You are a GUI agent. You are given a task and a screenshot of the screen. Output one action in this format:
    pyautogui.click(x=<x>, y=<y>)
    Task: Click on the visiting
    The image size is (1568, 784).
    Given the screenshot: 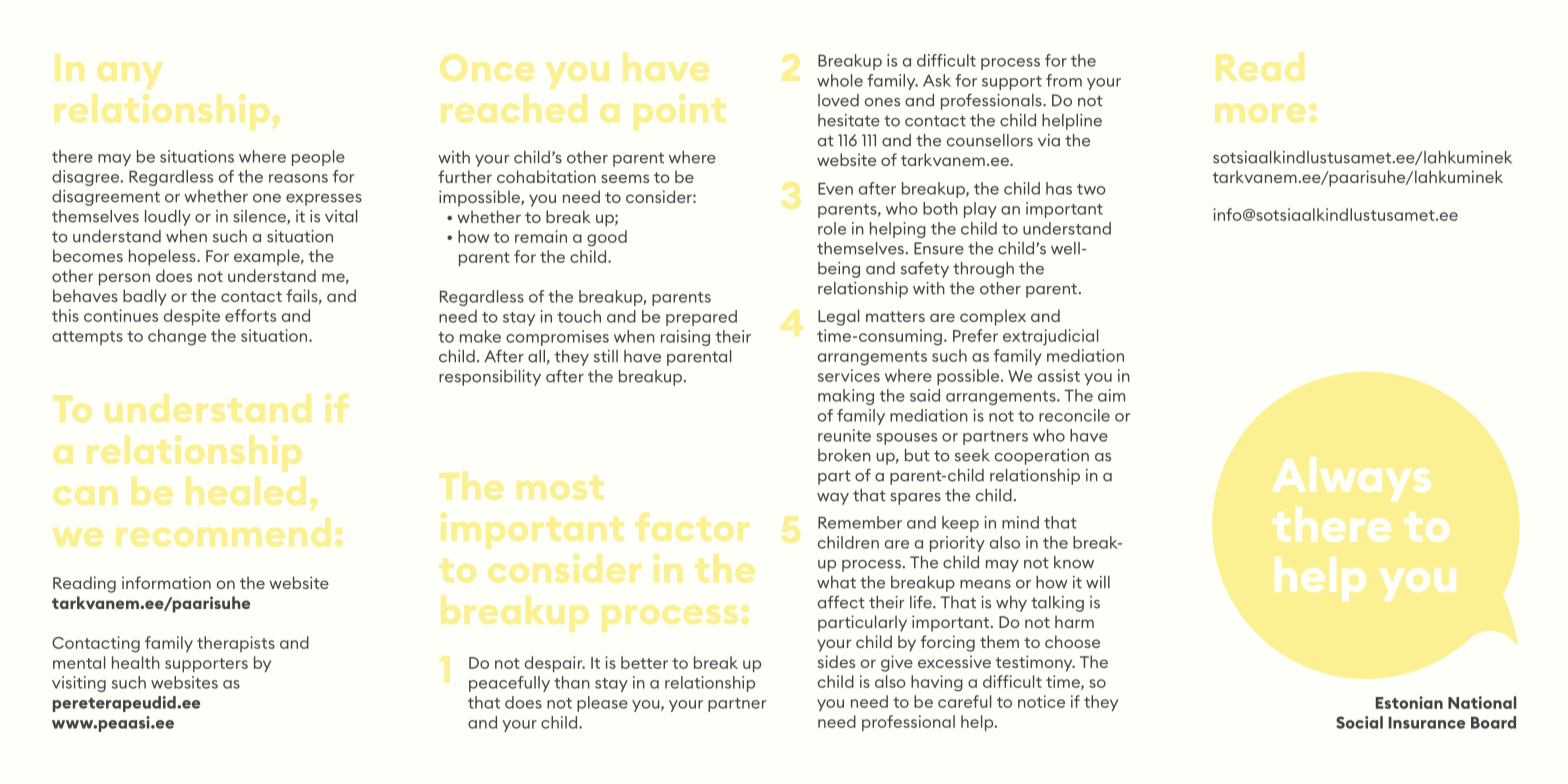 What is the action you would take?
    pyautogui.click(x=79, y=684)
